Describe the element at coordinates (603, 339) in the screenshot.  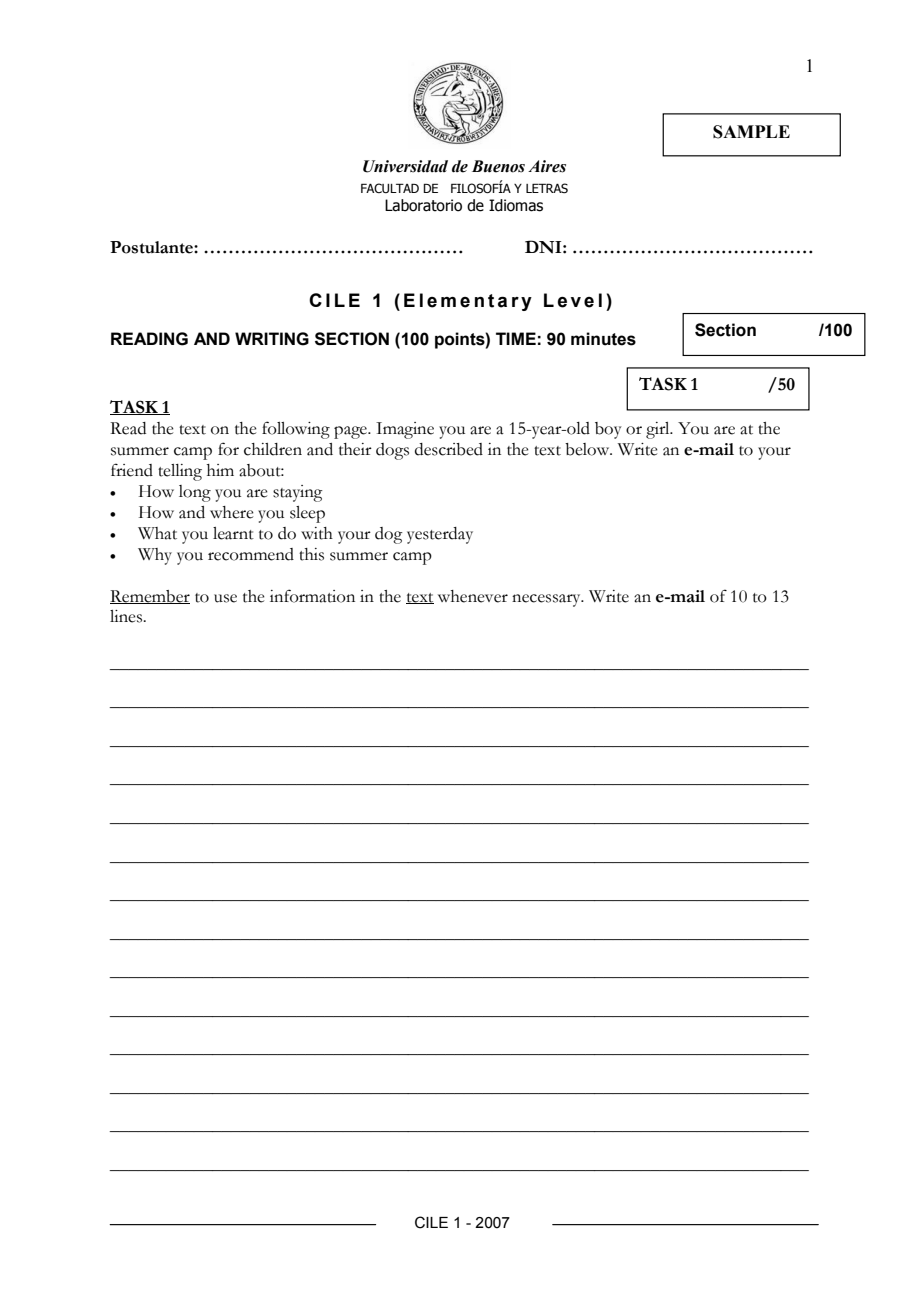
I see `minutes` at that location.
